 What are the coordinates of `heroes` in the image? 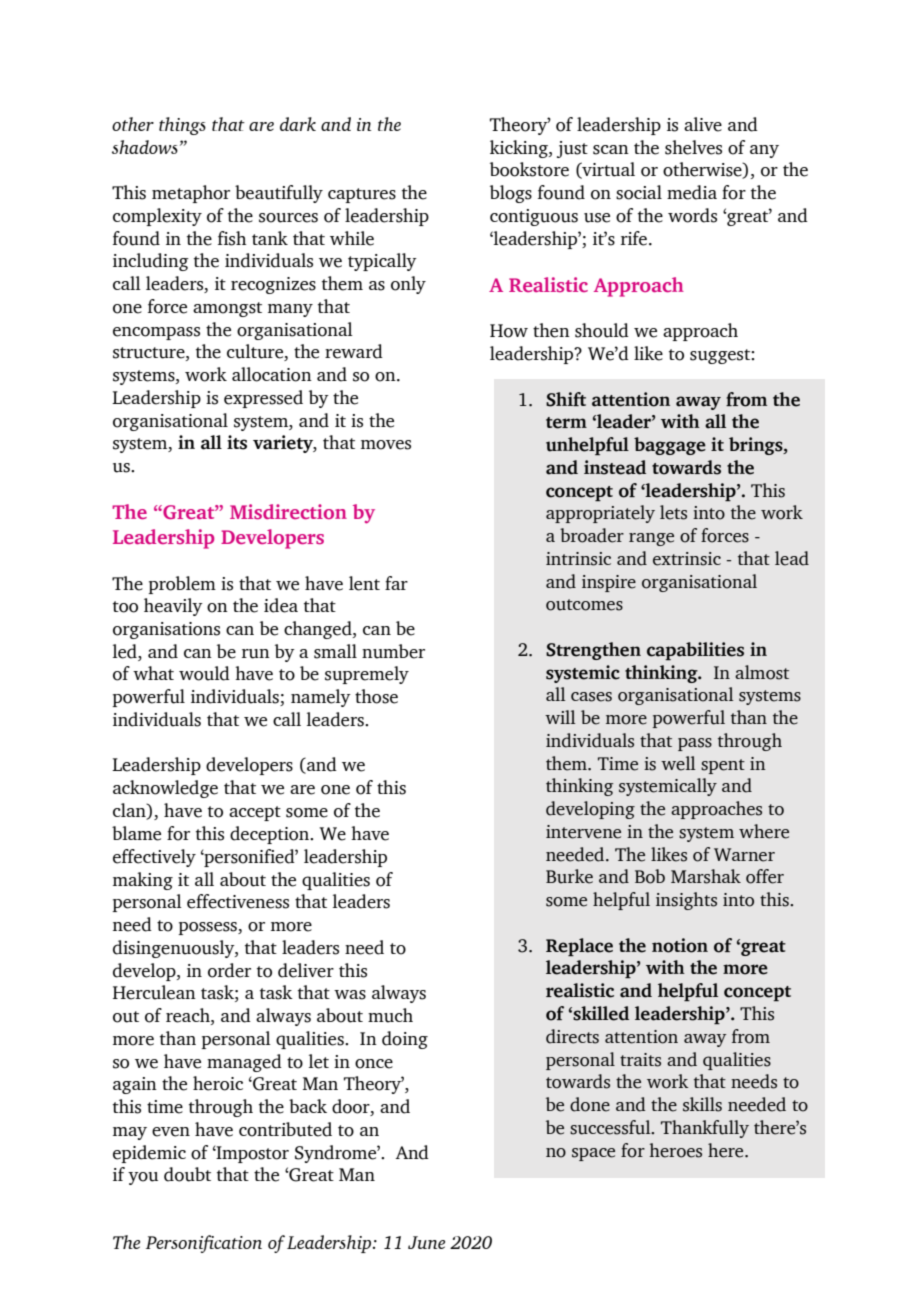 It's located at (676, 1150).
